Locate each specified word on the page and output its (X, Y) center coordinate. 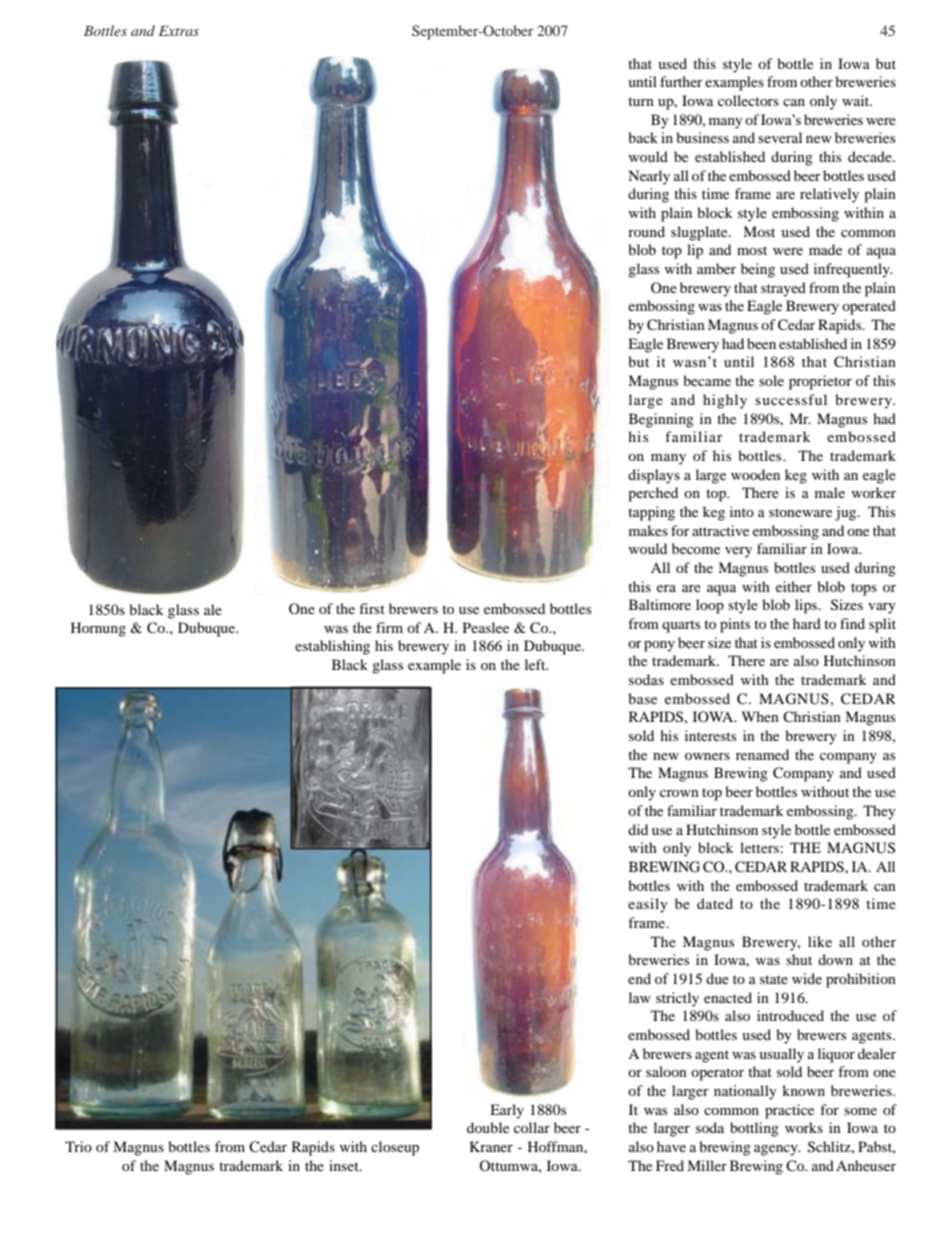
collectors (748, 100)
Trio (78, 1146)
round (646, 231)
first (372, 608)
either (794, 586)
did (638, 829)
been (761, 343)
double (488, 1127)
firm (389, 627)
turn (641, 101)
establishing (332, 647)
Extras (179, 31)
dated (715, 903)
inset (345, 1165)
